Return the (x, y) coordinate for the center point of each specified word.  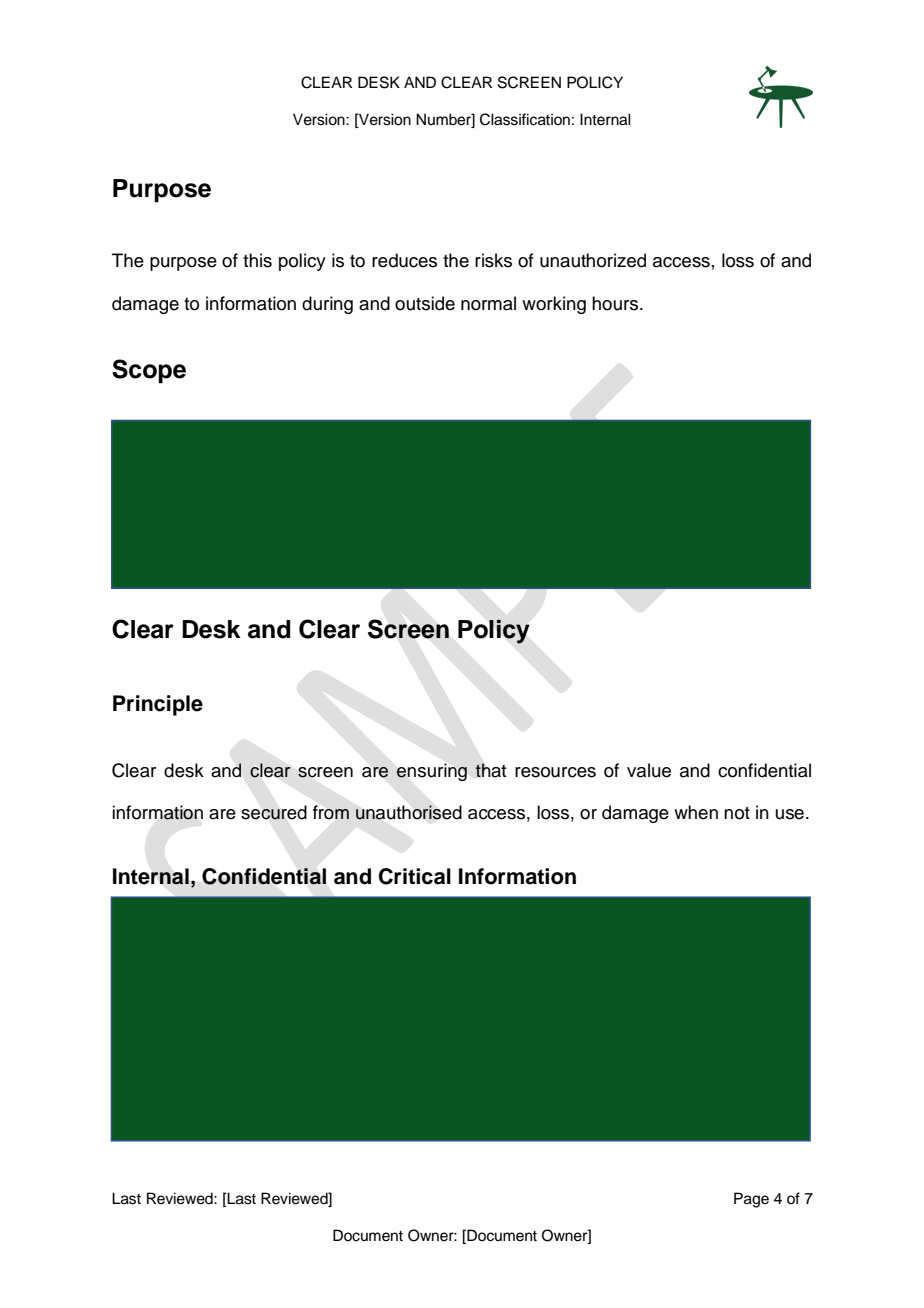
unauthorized (593, 260)
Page (751, 1200)
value (649, 770)
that (491, 770)
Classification (525, 119)
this (257, 260)
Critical (415, 876)
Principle (158, 705)
